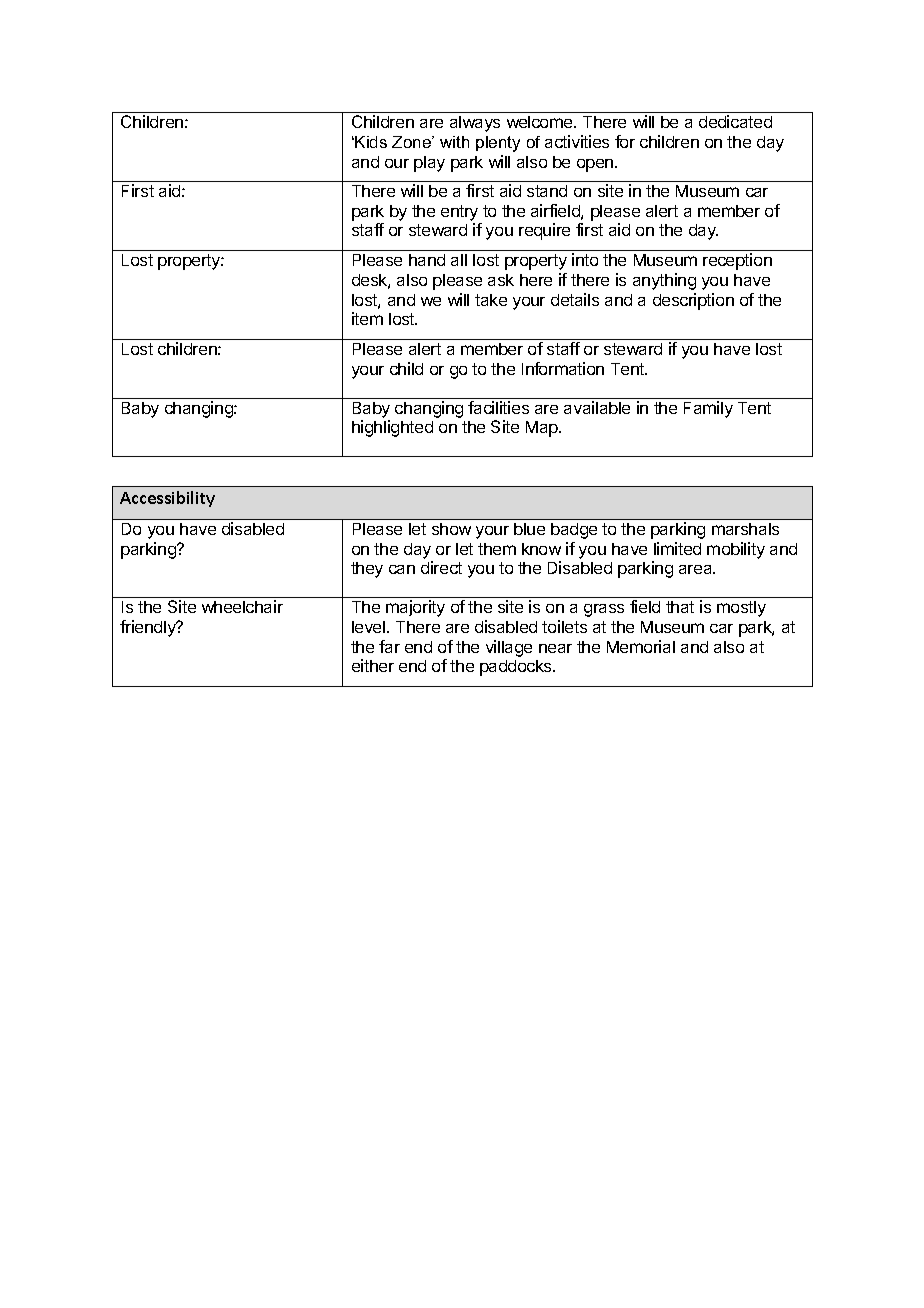 The image size is (924, 1308). What do you see at coordinates (708, 409) in the document?
I see `Family` at bounding box center [708, 409].
